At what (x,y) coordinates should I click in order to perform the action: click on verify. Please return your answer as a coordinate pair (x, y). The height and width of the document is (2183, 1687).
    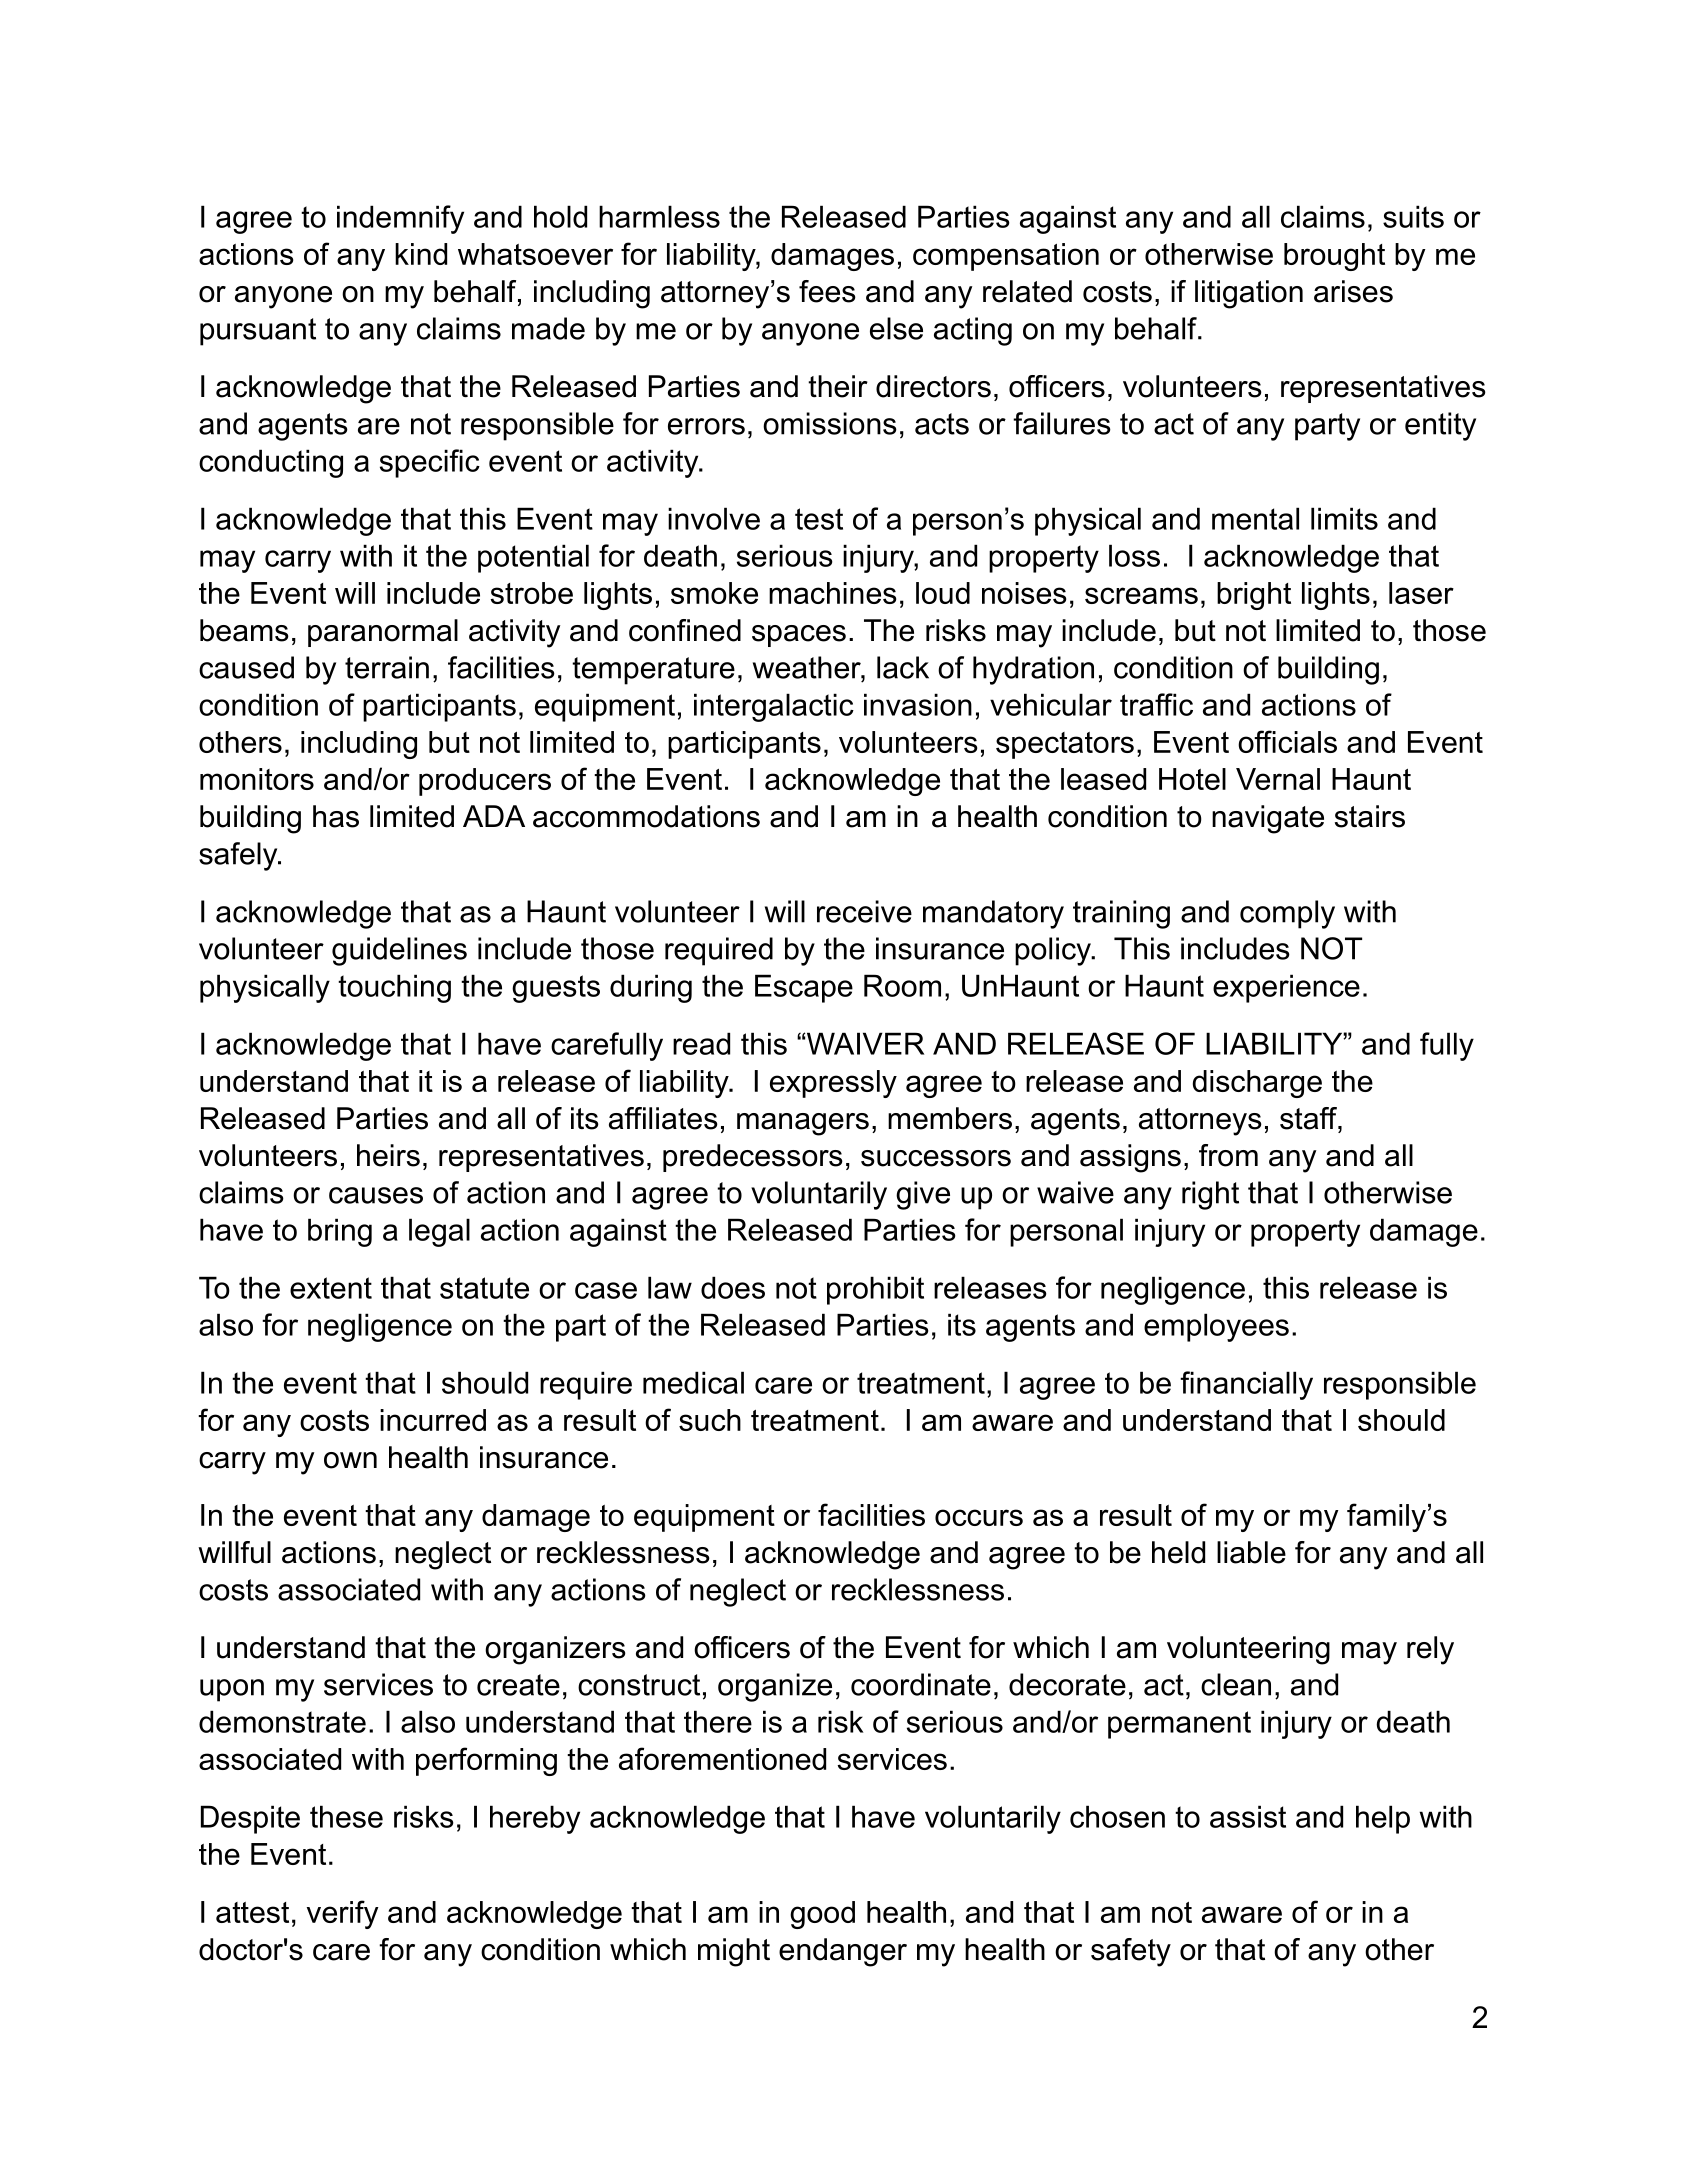
    Looking at the image, I should click on (343, 1914).
